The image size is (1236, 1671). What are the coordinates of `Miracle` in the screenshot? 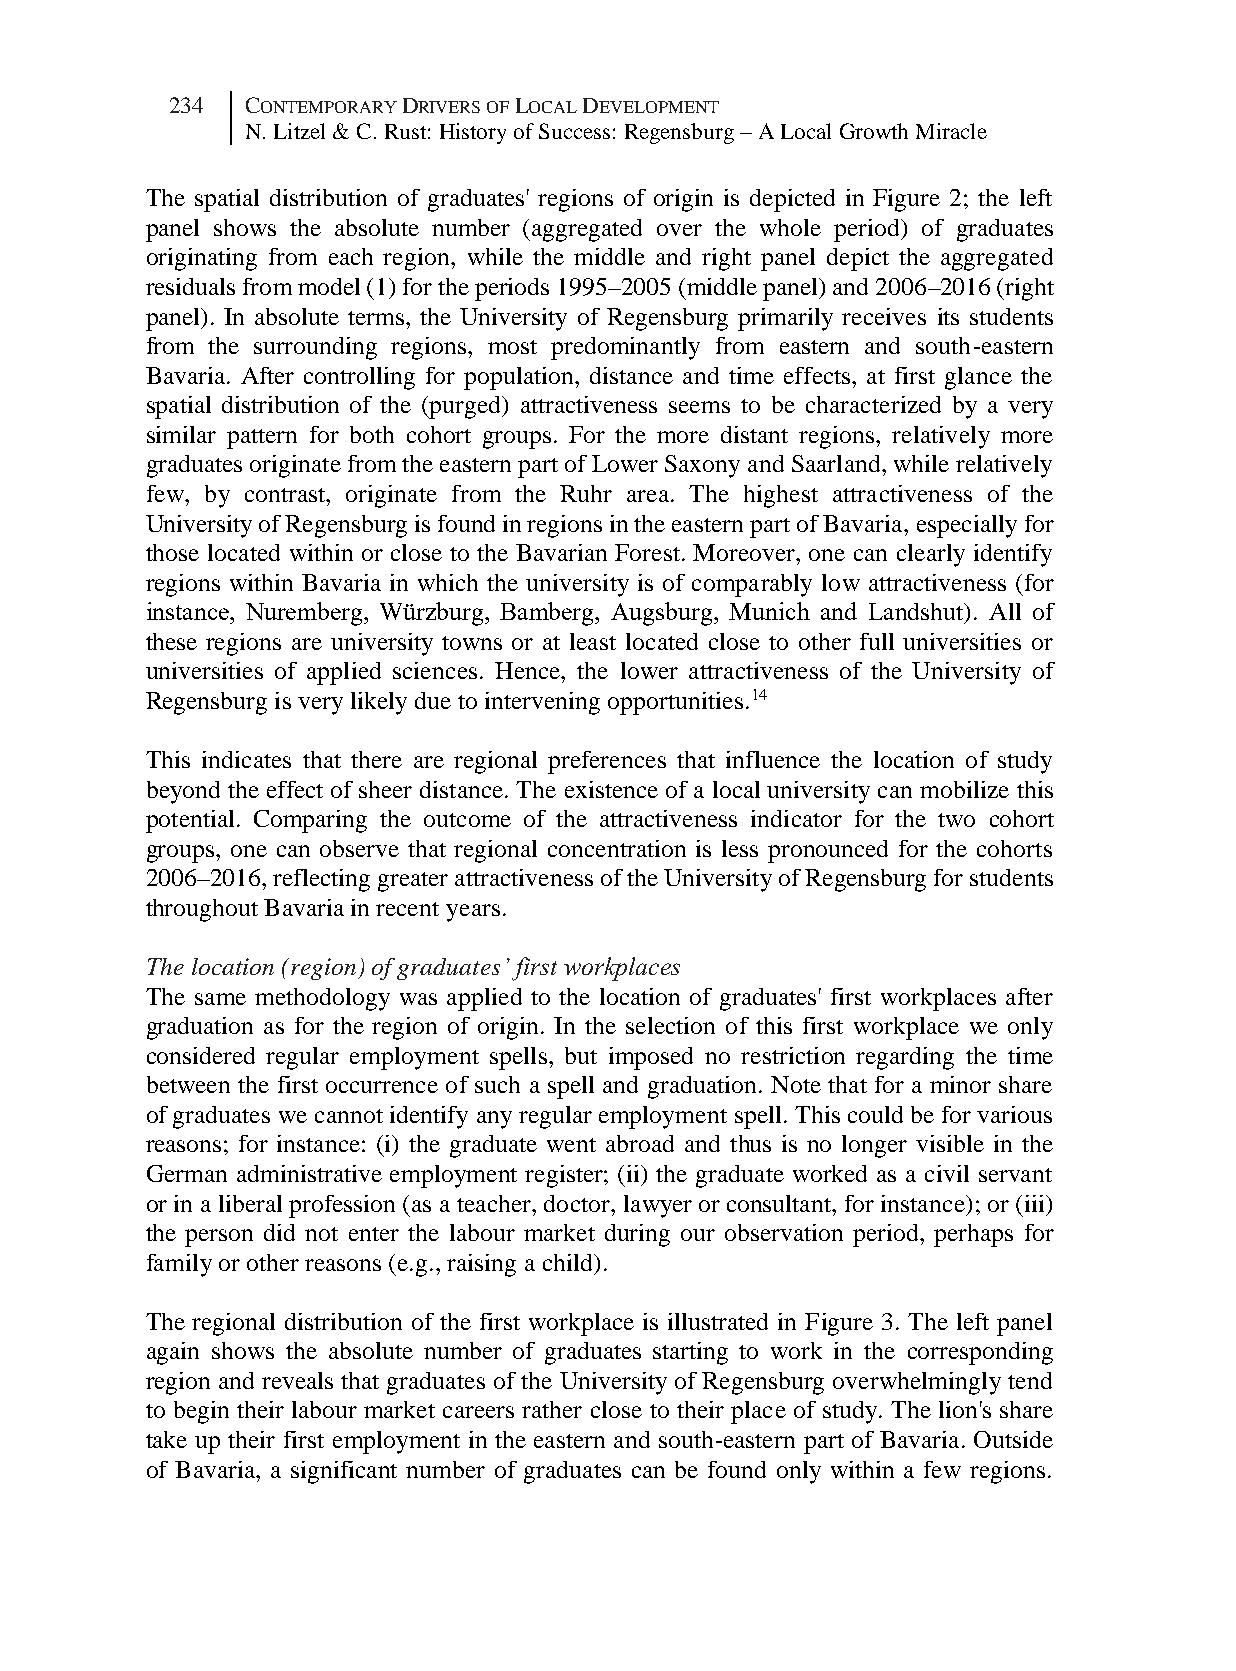 It's located at (951, 131).
